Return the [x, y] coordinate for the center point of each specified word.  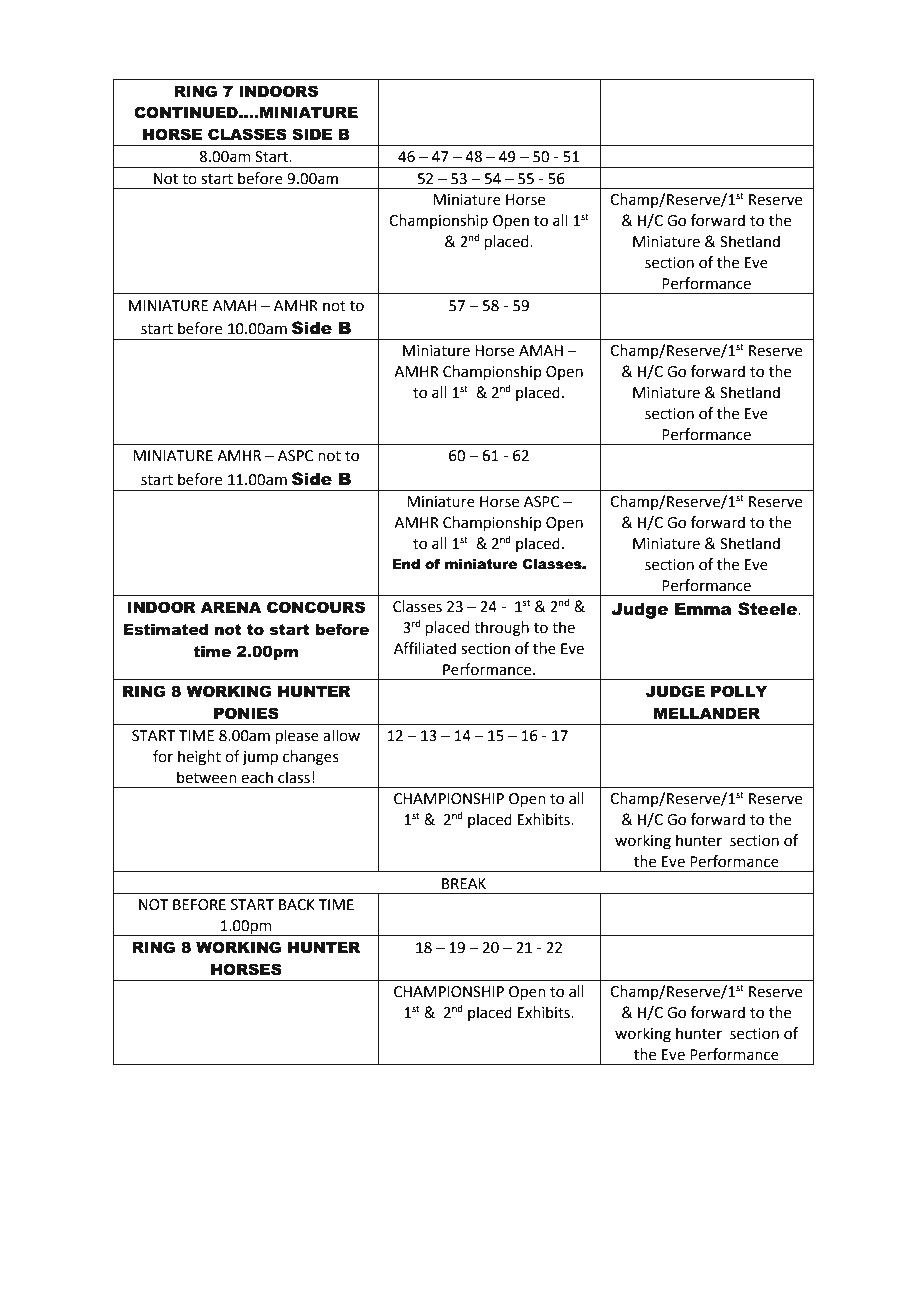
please [297, 736]
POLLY [739, 691]
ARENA [230, 607]
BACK [297, 905]
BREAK [464, 883]
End [406, 564]
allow [341, 735]
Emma [703, 609]
